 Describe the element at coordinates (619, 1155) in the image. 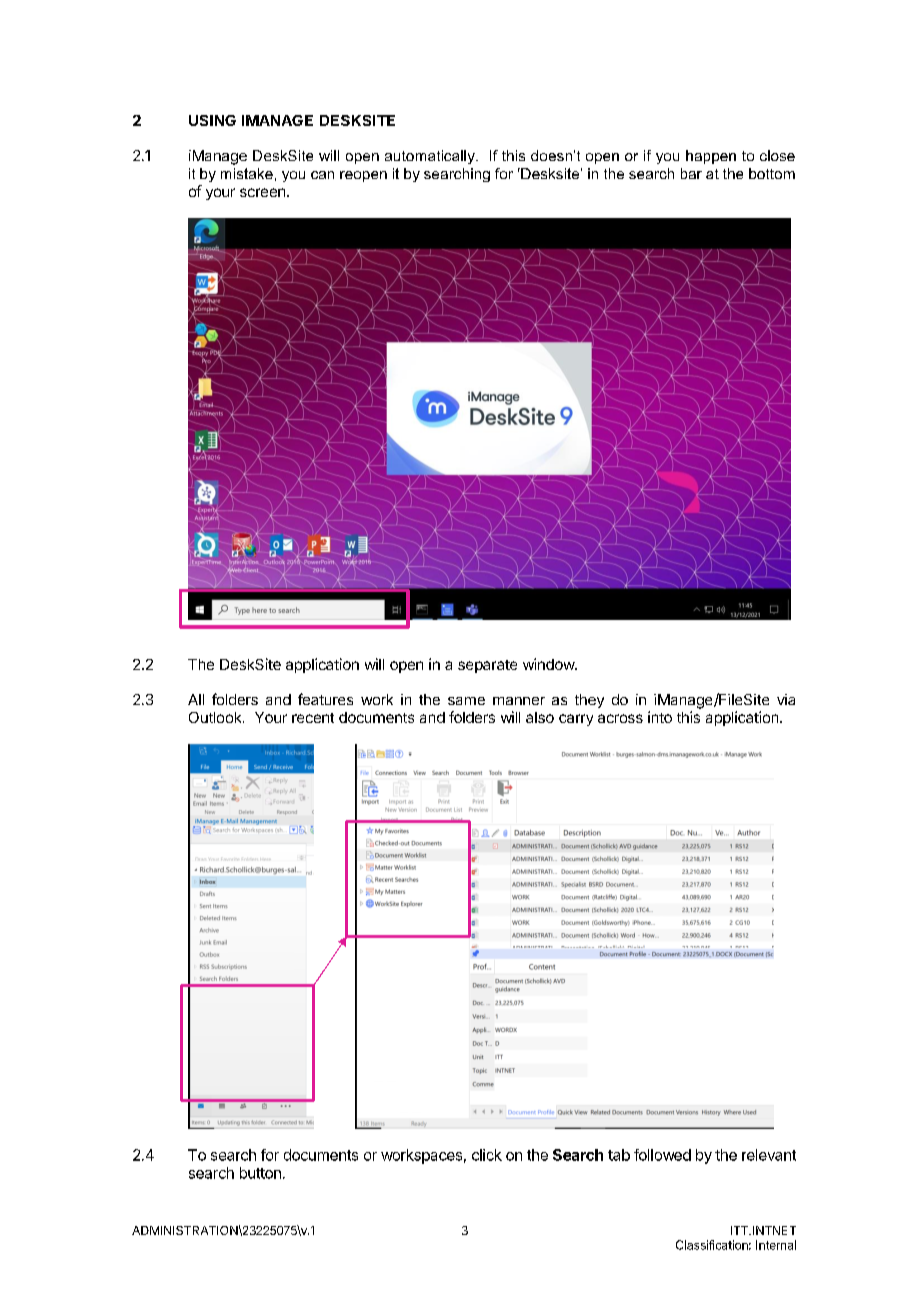

I see `tab` at that location.
